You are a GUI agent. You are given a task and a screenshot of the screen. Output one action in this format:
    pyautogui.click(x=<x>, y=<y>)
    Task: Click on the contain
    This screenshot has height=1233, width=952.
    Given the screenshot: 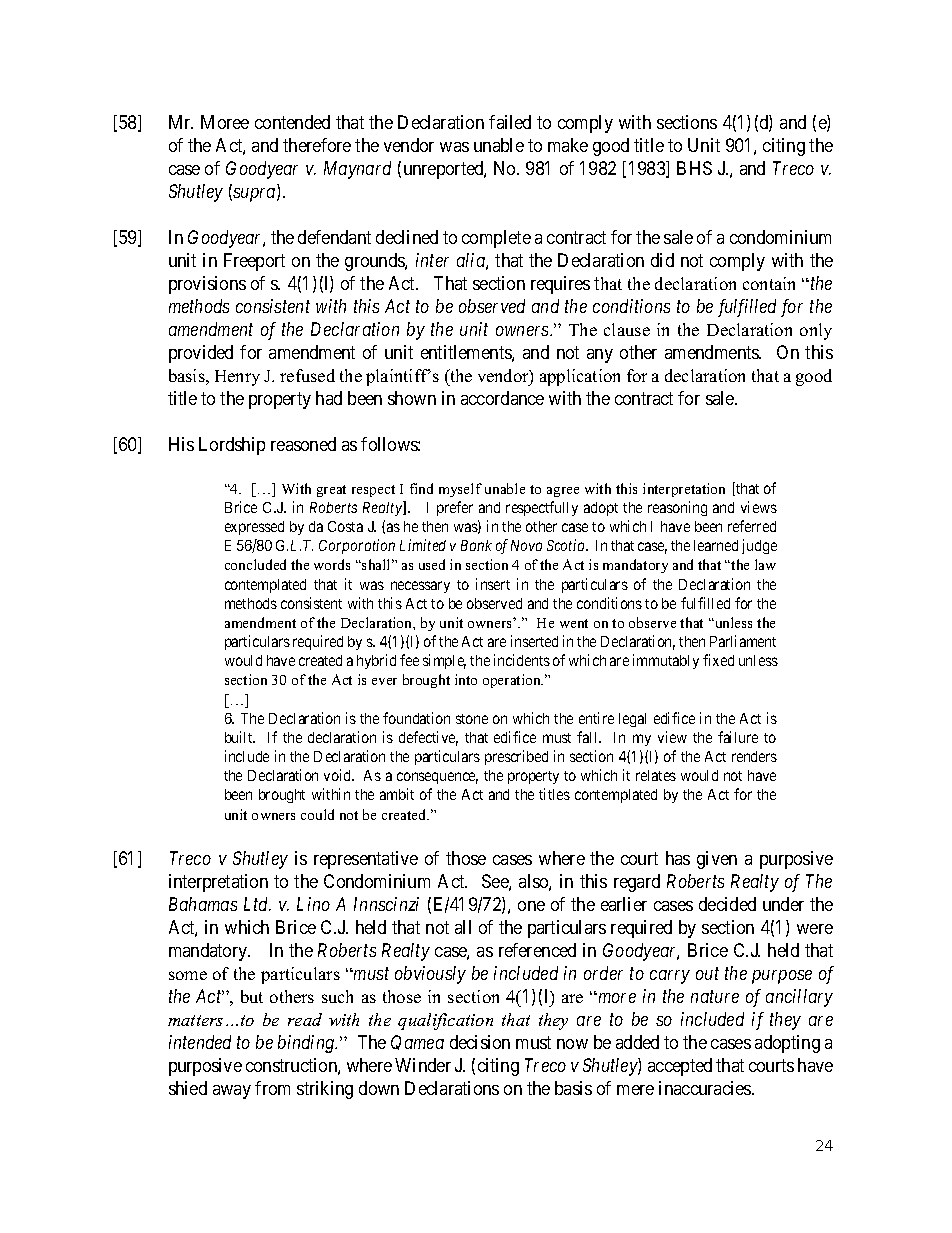 What is the action you would take?
    pyautogui.click(x=769, y=283)
